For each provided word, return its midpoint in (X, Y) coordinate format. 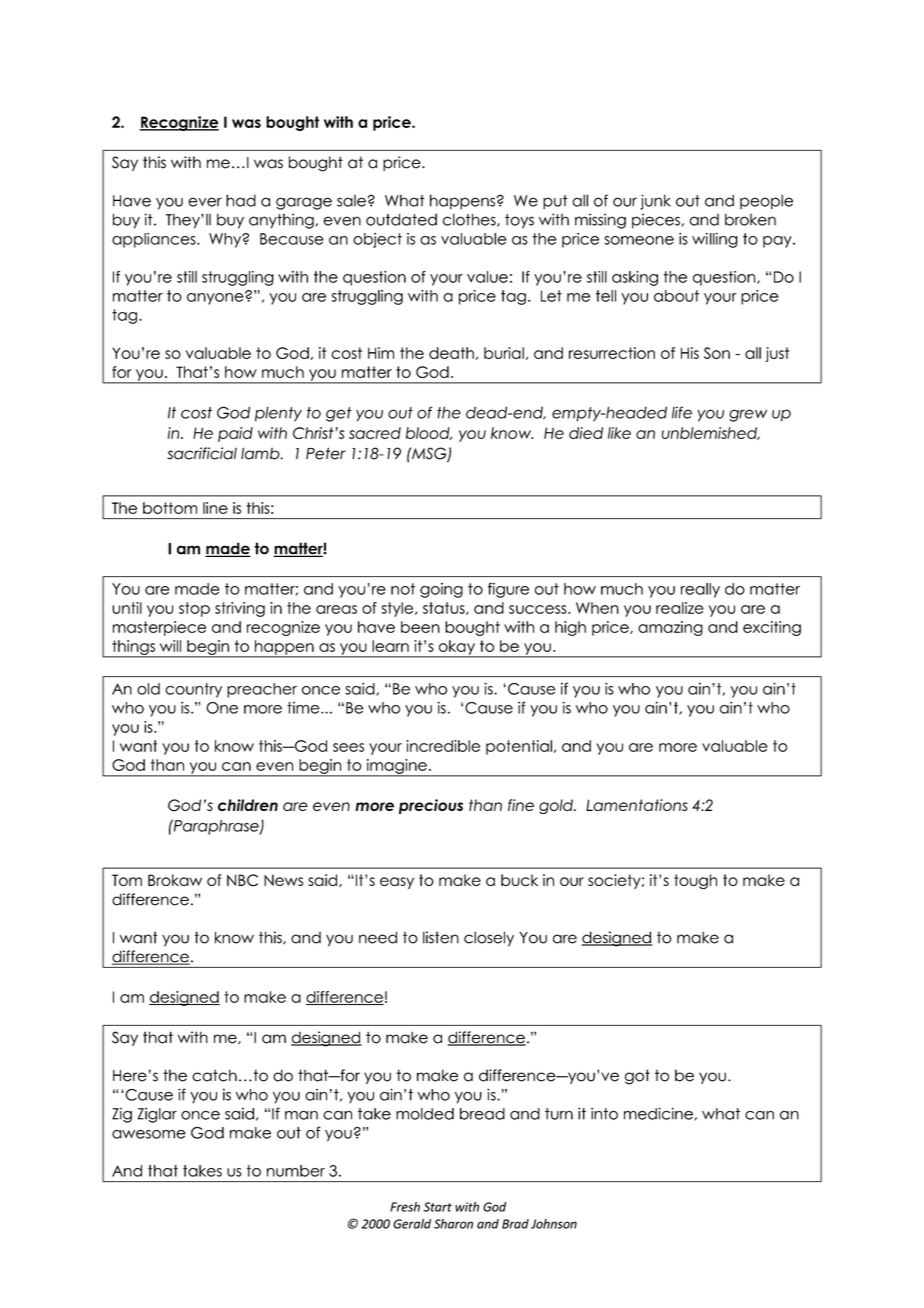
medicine (658, 1113)
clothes (470, 220)
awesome (149, 1134)
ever (205, 202)
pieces (656, 221)
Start (437, 1207)
